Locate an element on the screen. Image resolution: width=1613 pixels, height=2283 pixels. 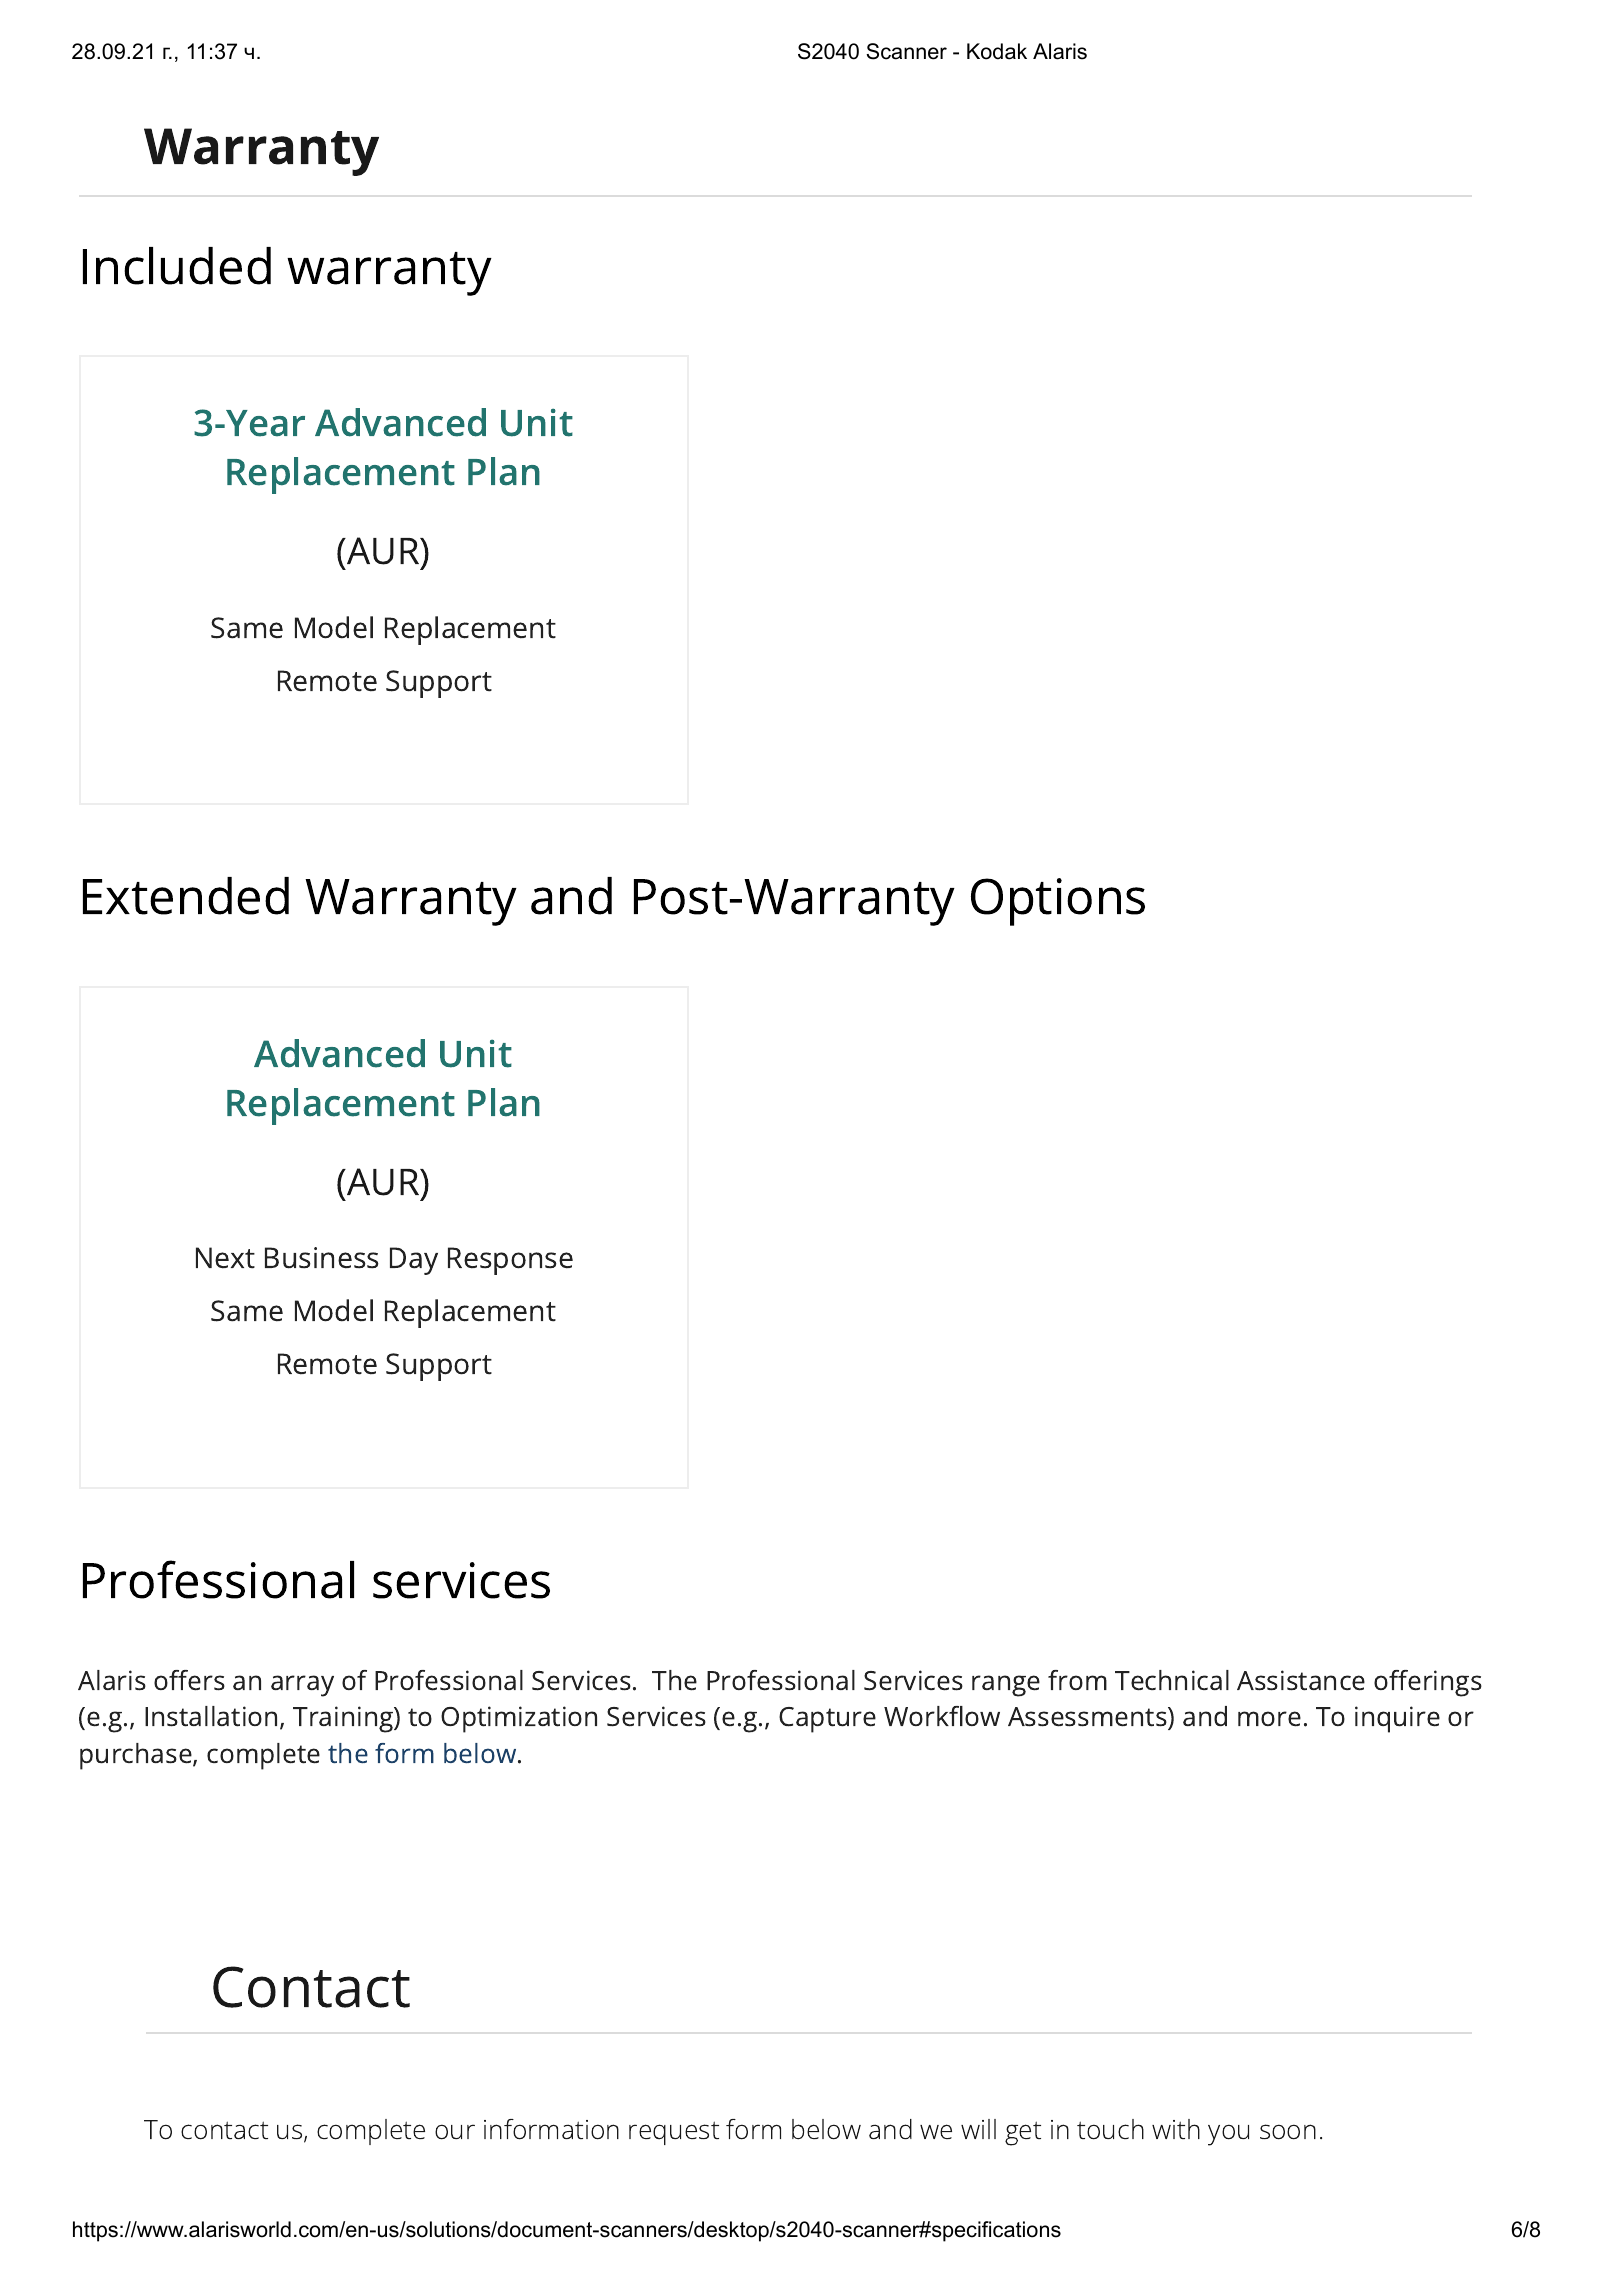
Day is located at coordinates (414, 1261).
